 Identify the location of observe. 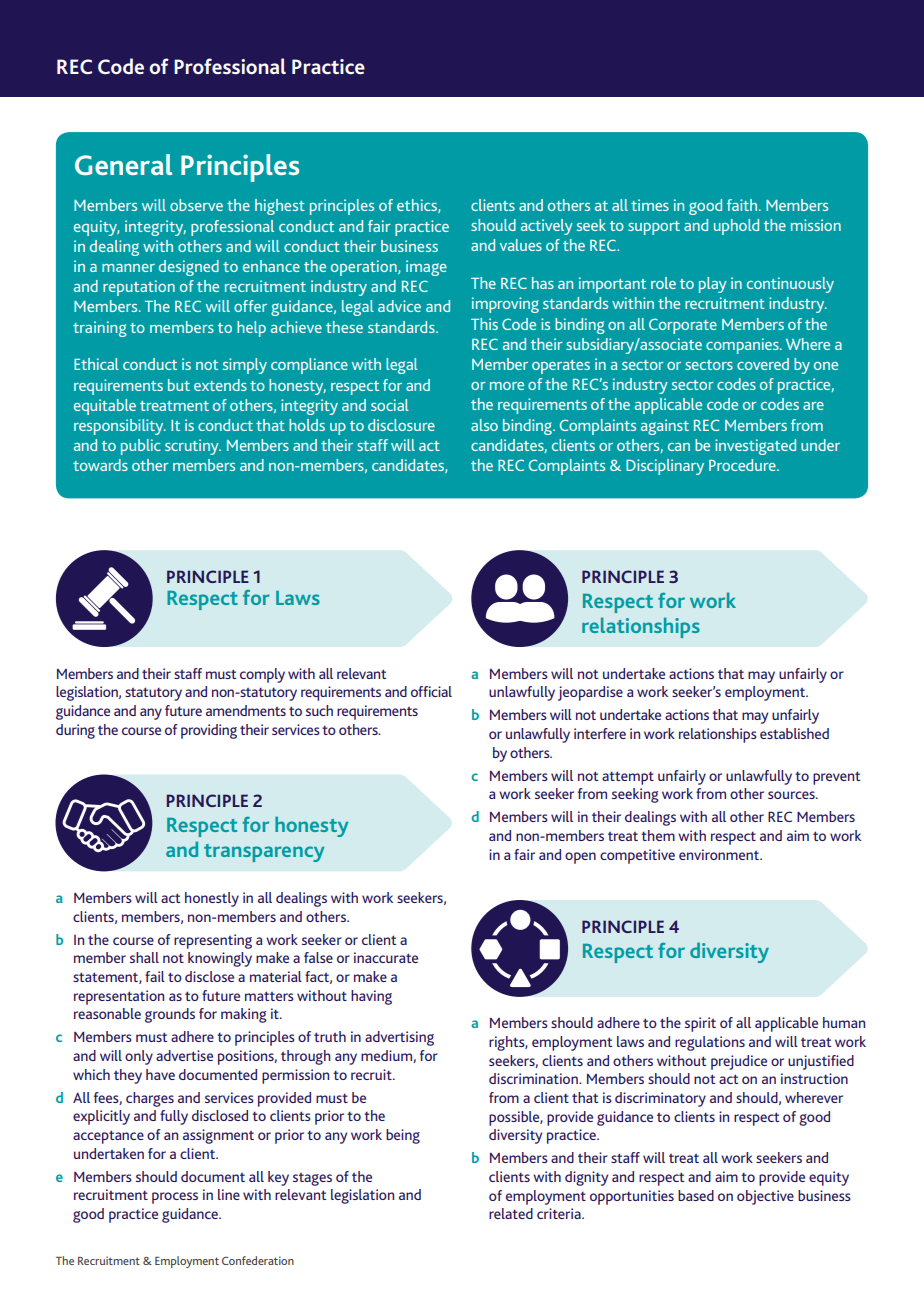
(196, 205).
